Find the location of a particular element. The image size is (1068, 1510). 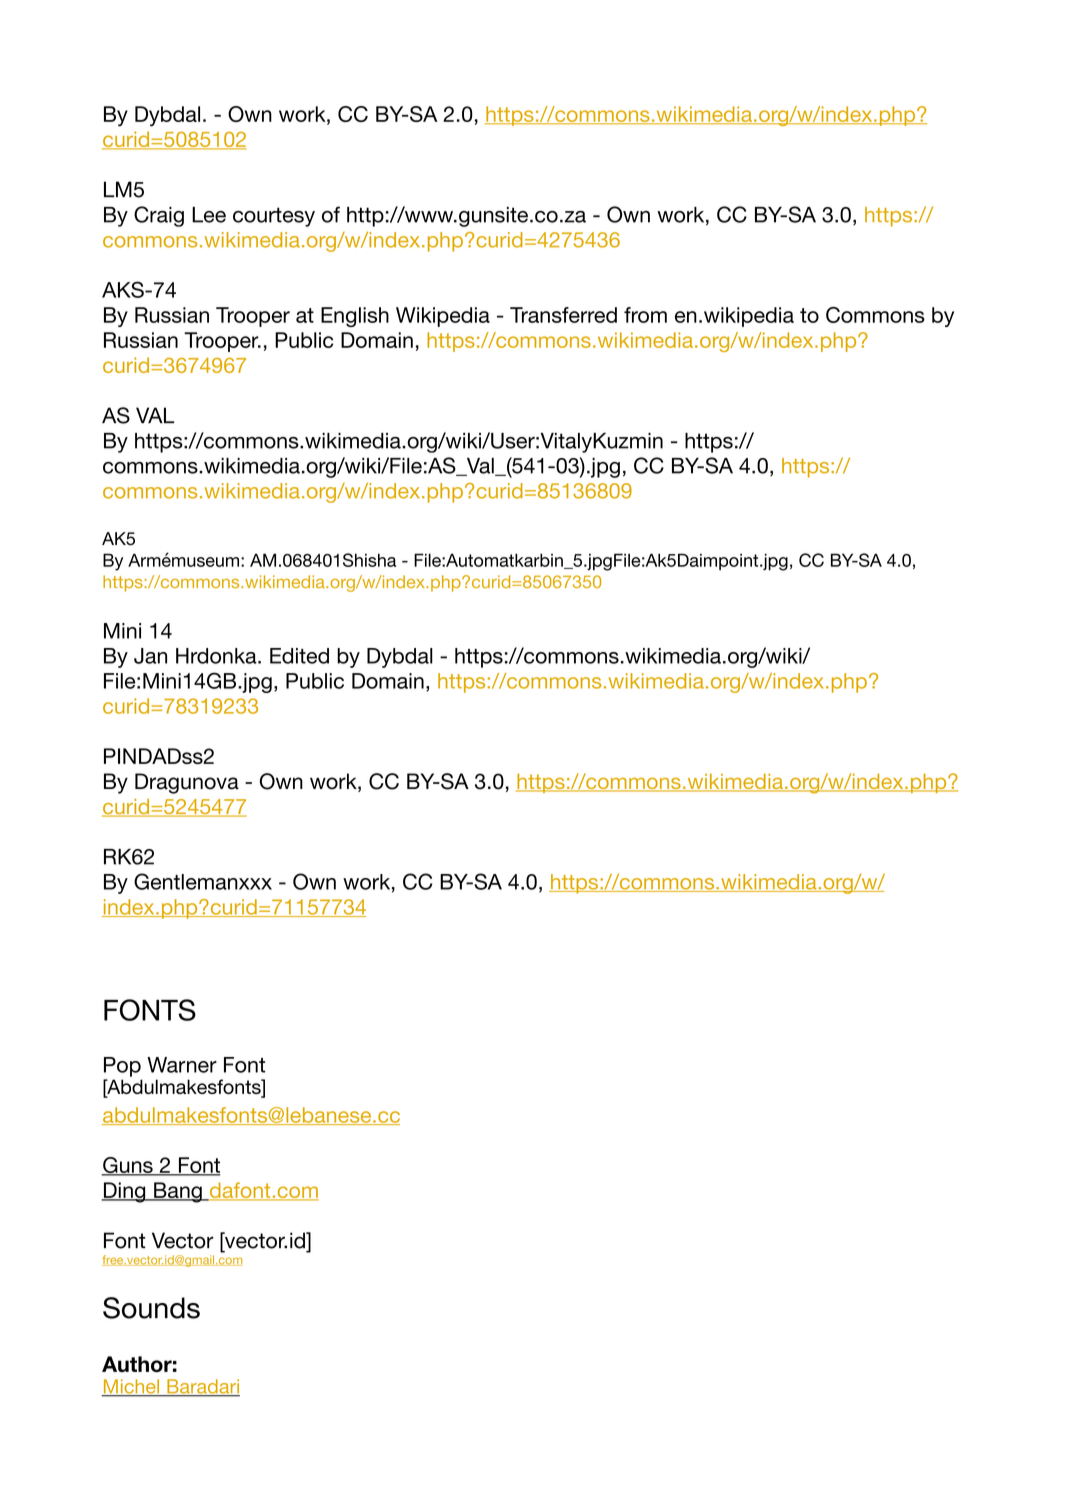

from is located at coordinates (645, 315).
